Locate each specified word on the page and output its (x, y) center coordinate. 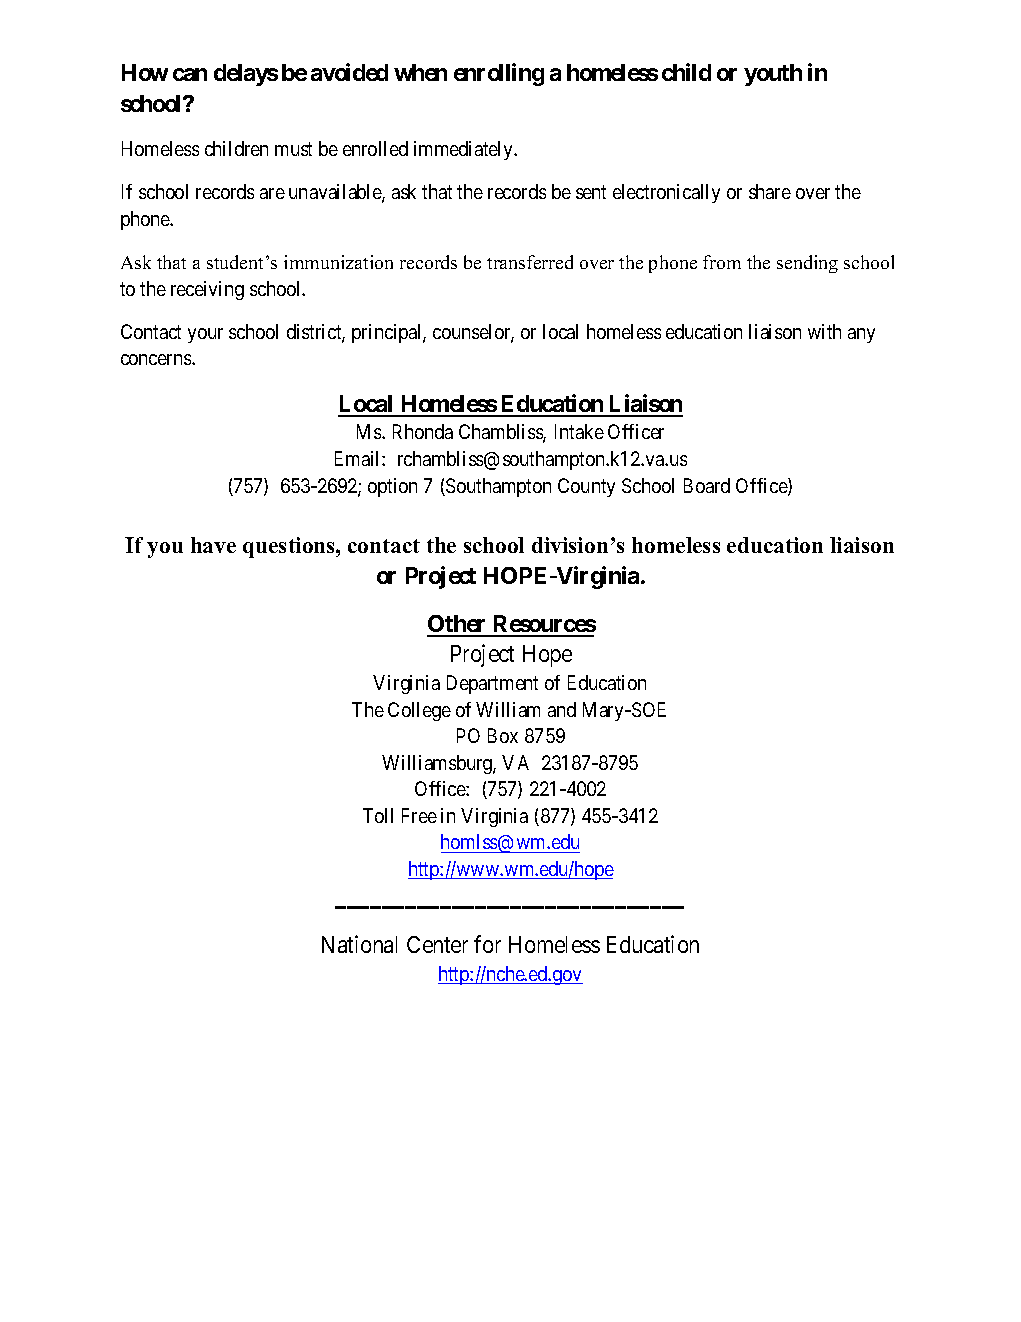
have (213, 545)
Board (707, 485)
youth (773, 75)
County (586, 487)
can (190, 74)
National (359, 944)
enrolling (499, 74)
